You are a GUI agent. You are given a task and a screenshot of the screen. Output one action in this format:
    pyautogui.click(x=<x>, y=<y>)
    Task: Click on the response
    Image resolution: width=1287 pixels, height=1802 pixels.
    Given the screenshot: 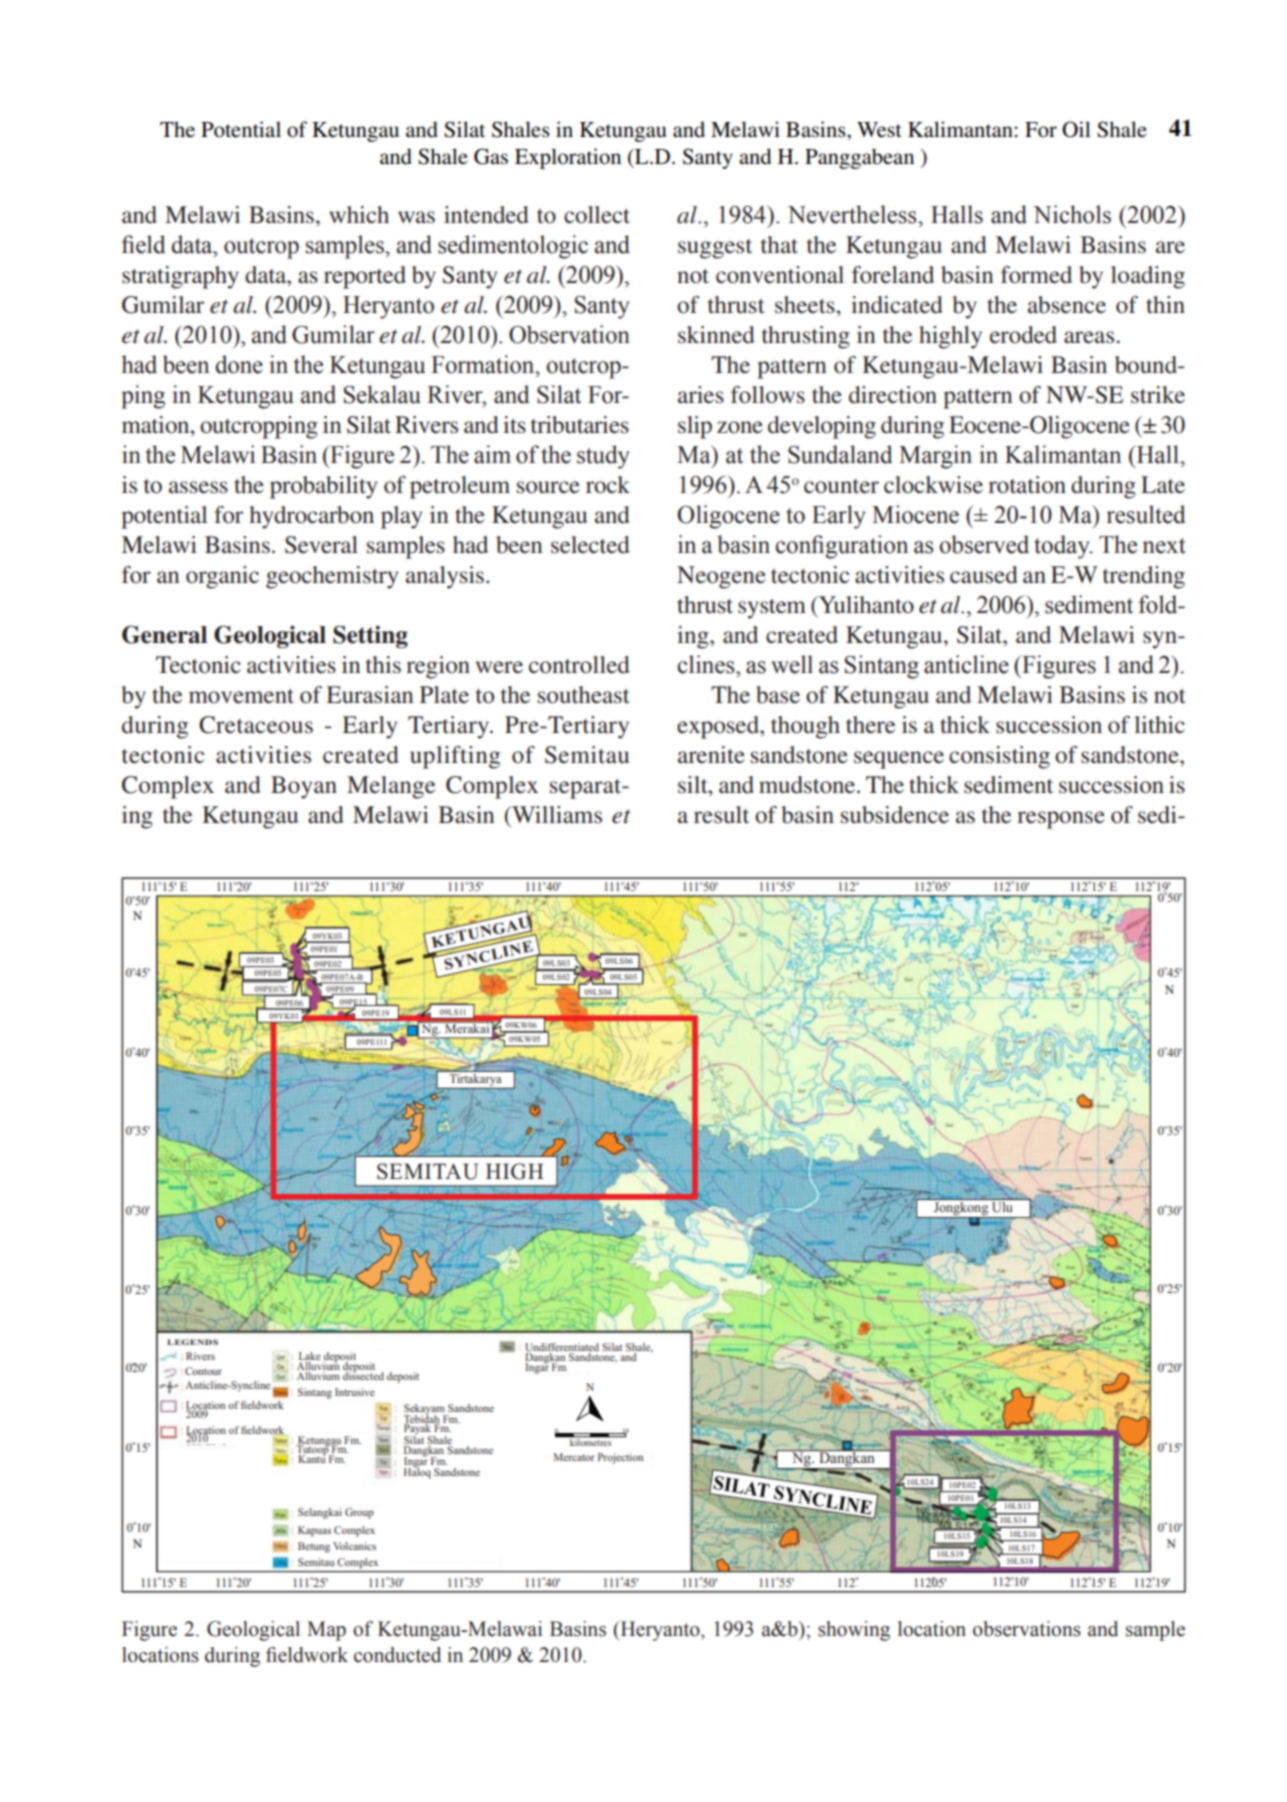 What is the action you would take?
    pyautogui.click(x=1061, y=820)
